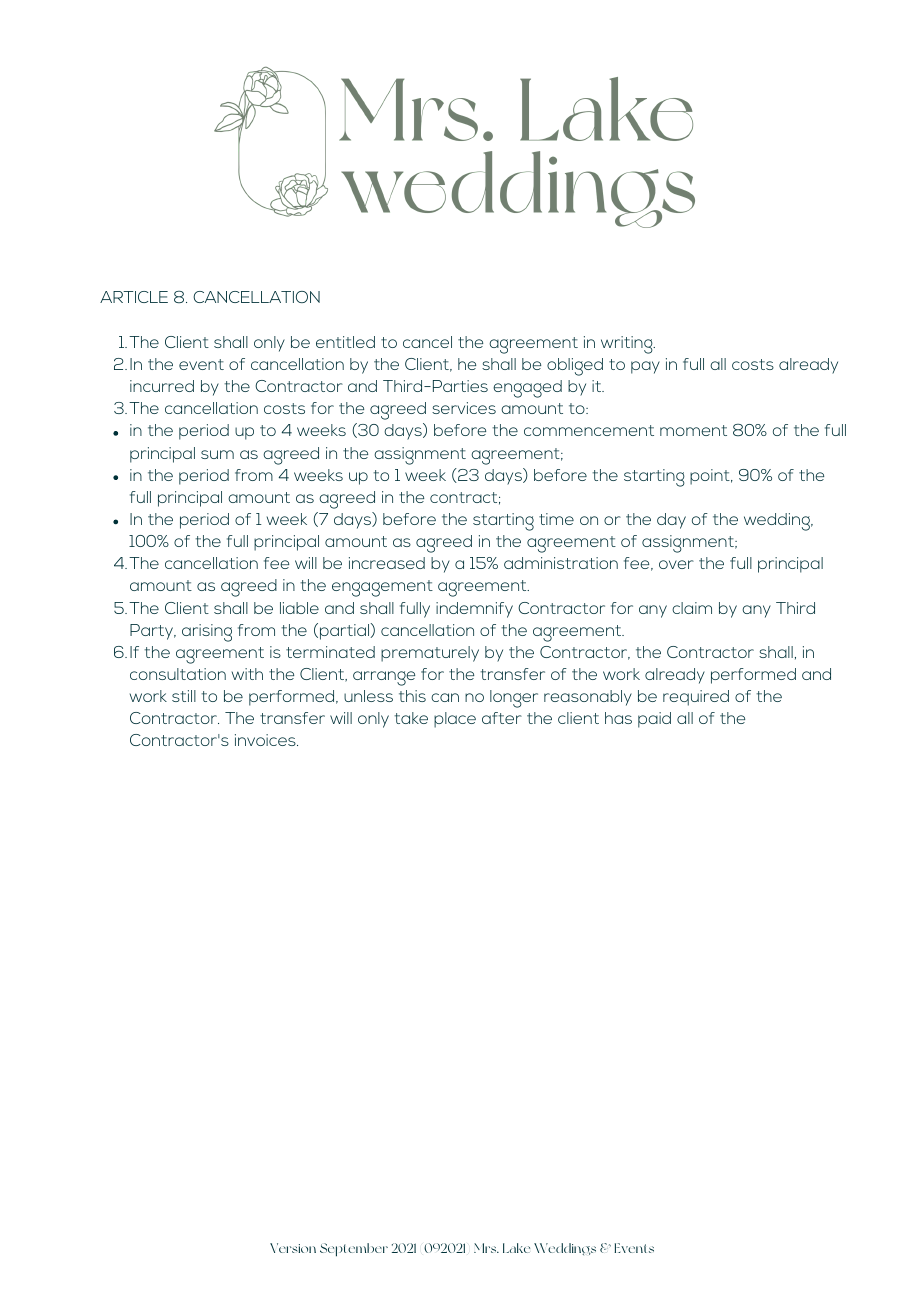  Describe the element at coordinates (411, 718) in the page. I see `take` at that location.
